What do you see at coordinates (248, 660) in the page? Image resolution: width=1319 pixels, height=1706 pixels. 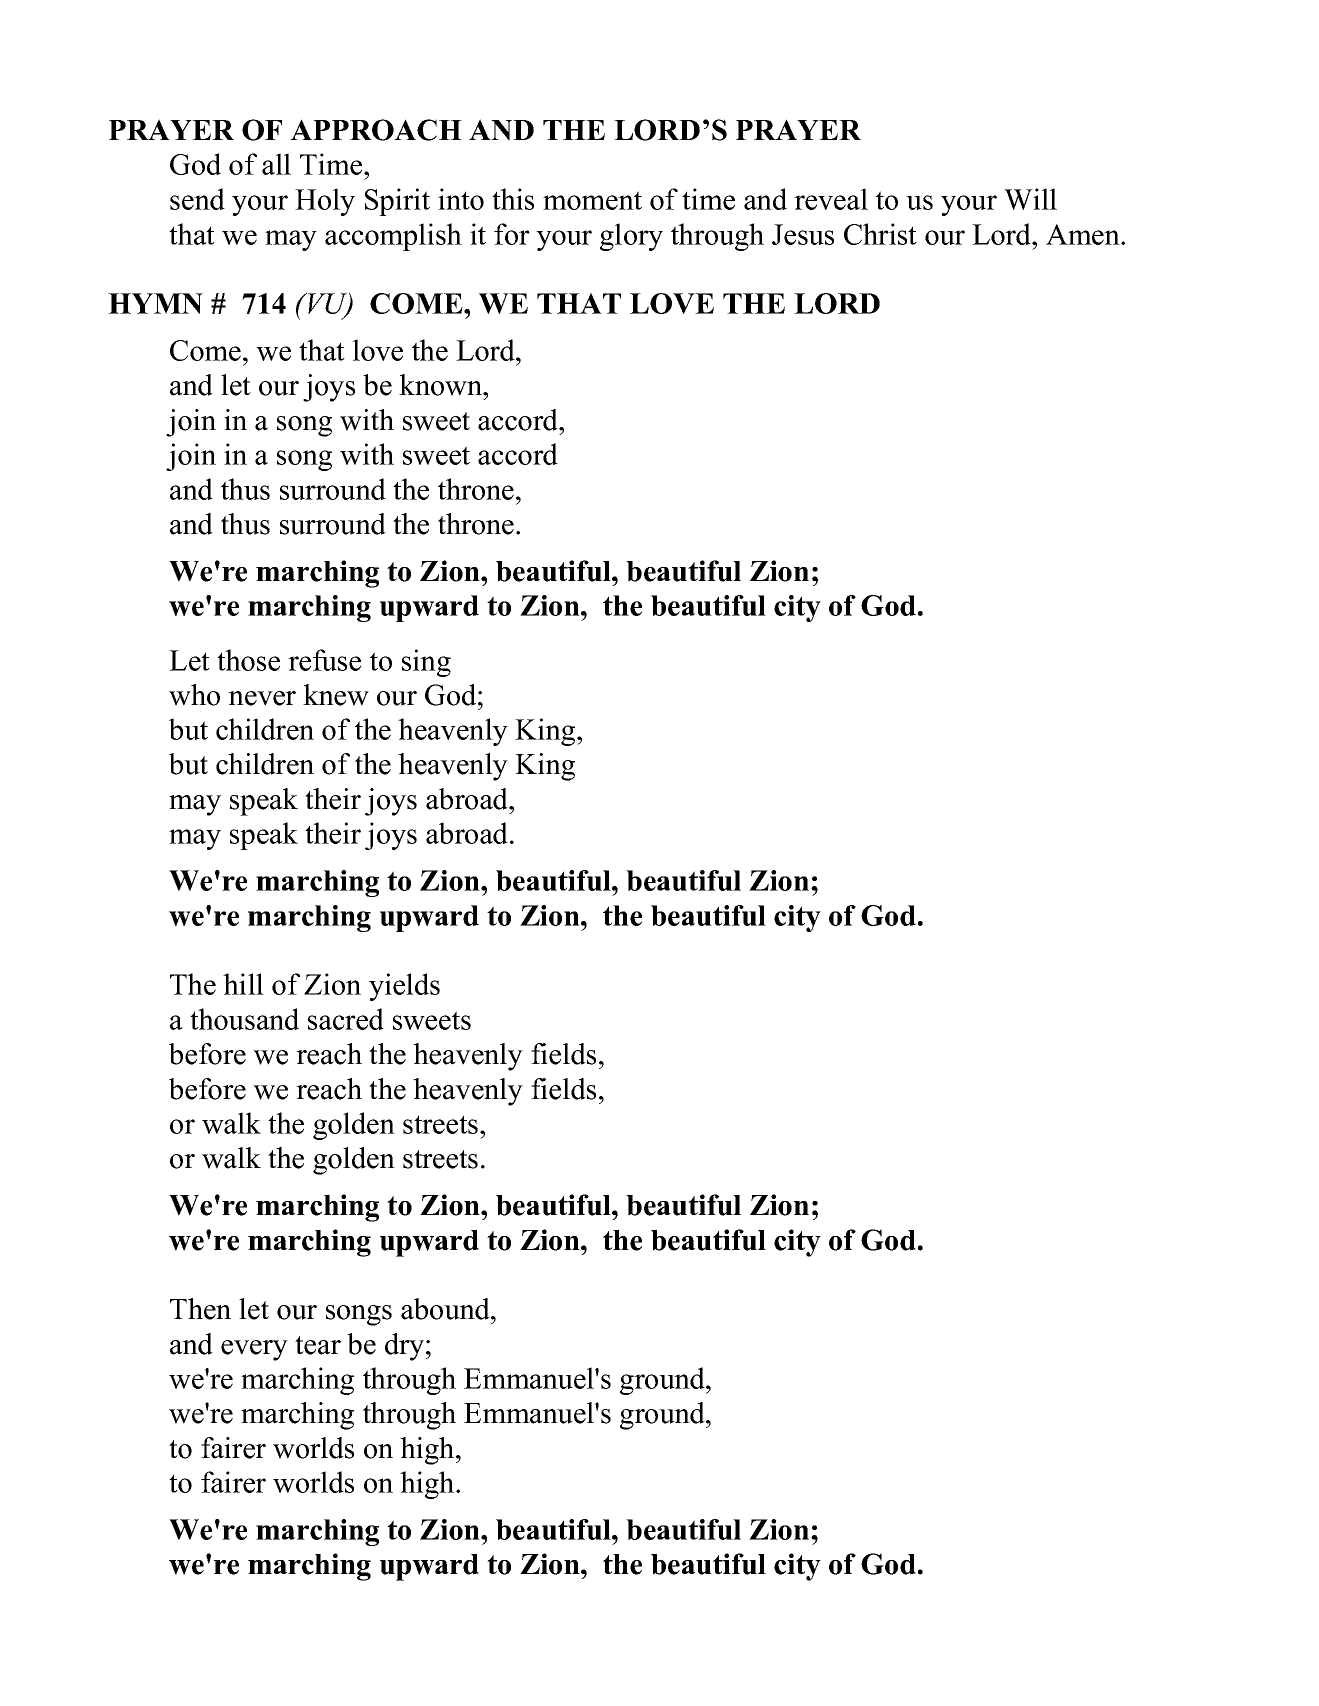 I see `those` at bounding box center [248, 660].
